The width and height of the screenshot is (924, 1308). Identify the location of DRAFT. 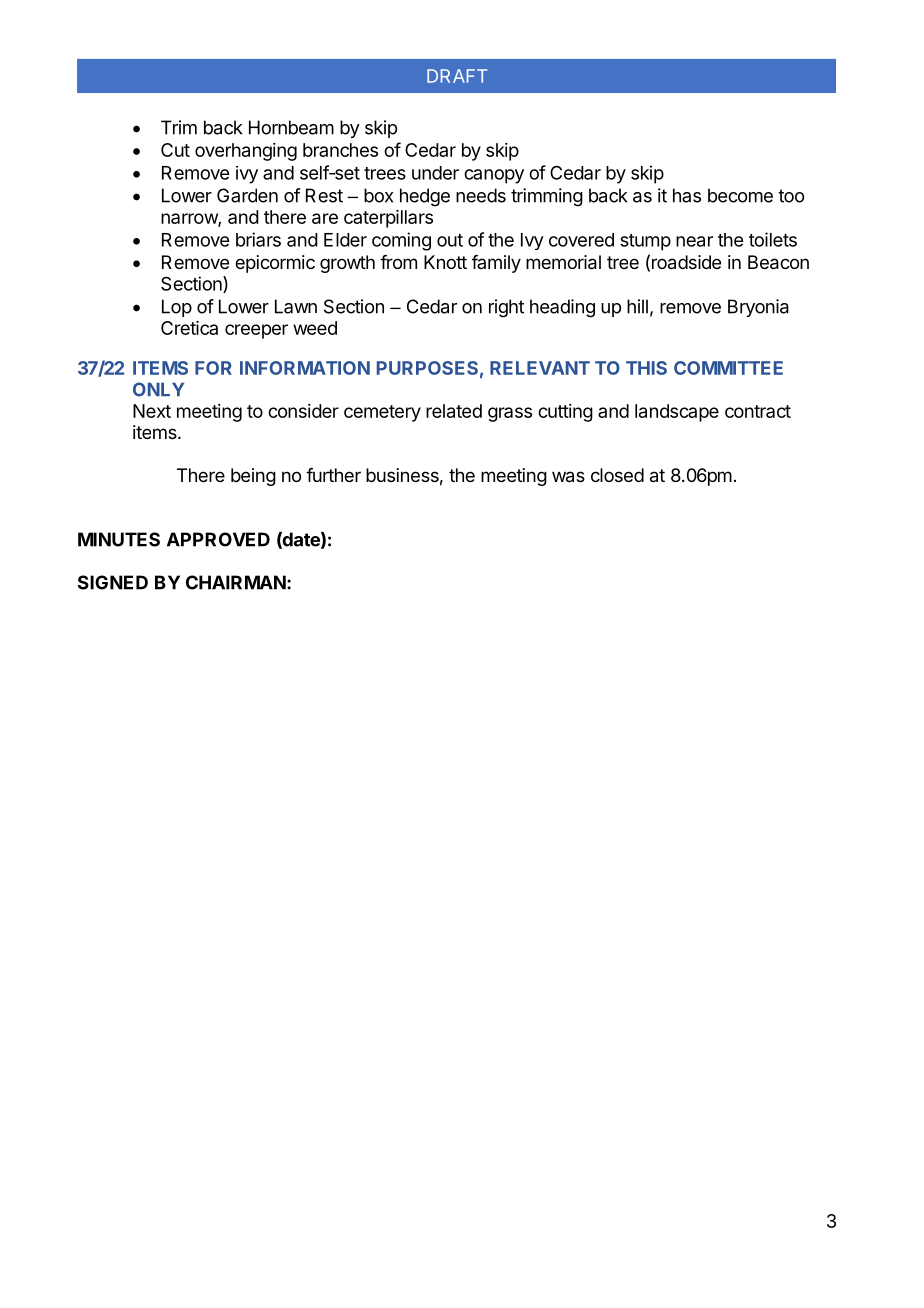
(457, 76).
